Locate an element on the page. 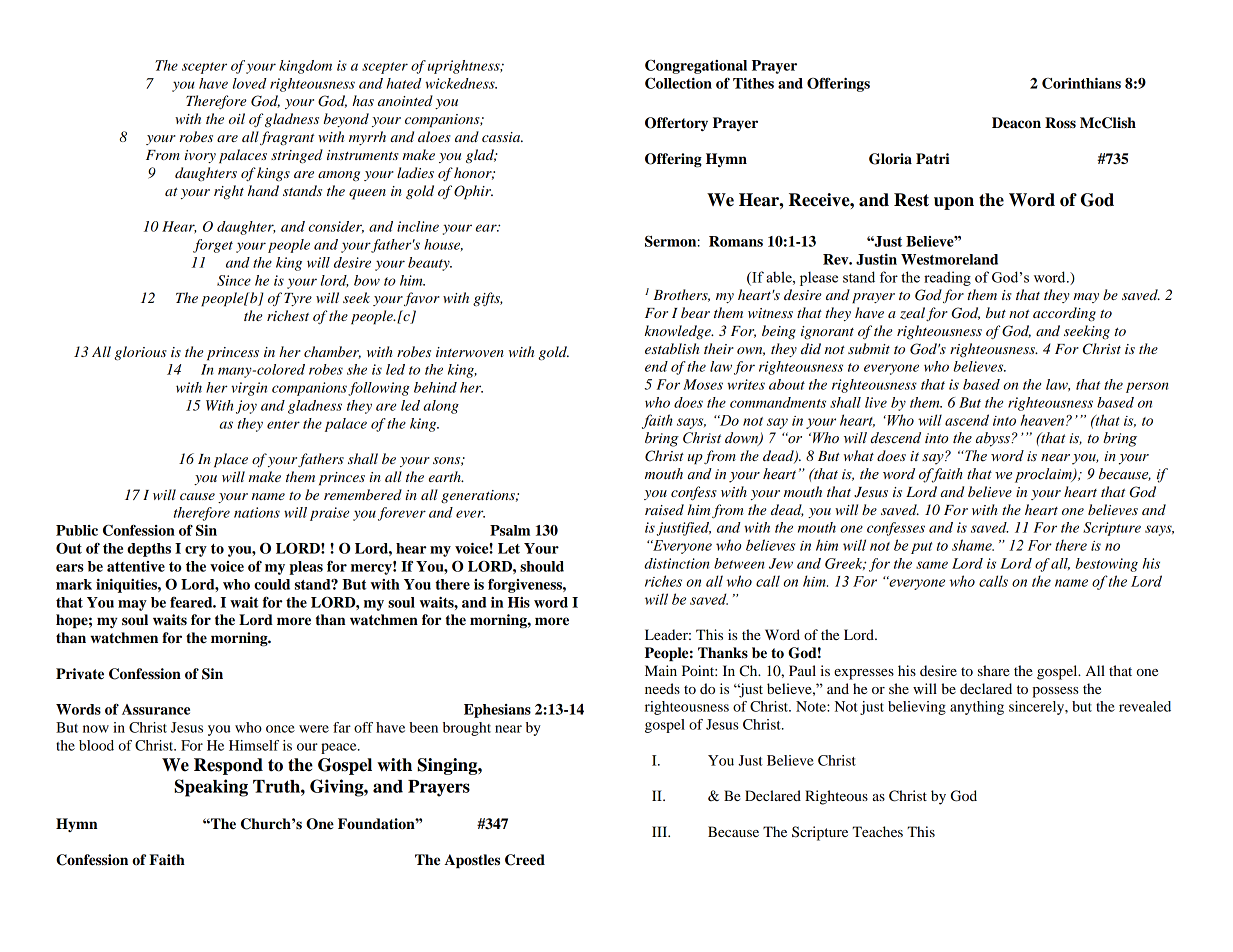  Corinthians is located at coordinates (1081, 83).
